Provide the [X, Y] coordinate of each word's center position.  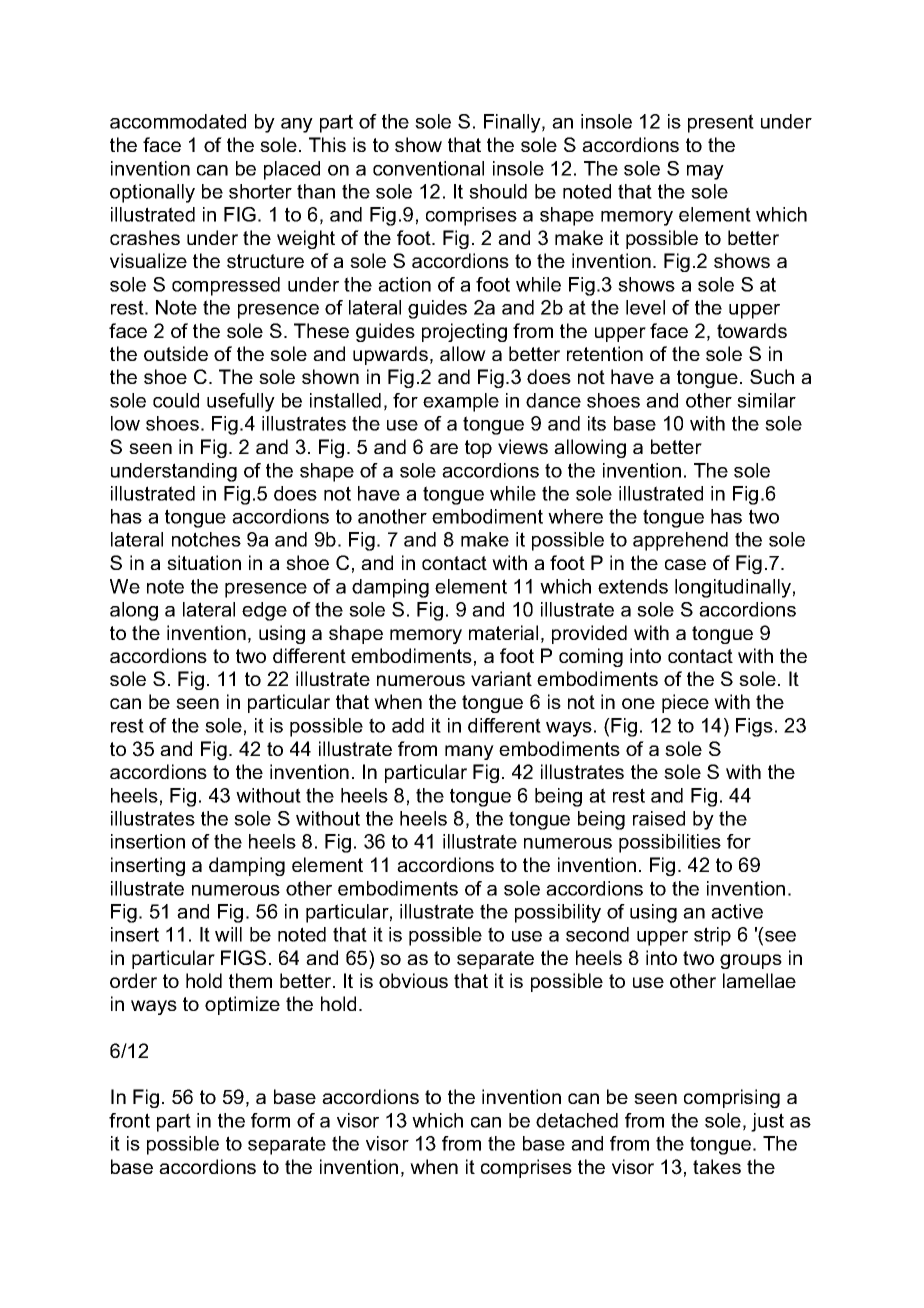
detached [577, 1120]
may [705, 172]
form [270, 1120]
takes [717, 1166]
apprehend [680, 541]
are [444, 448]
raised [659, 818]
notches [206, 539]
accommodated [178, 121]
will [228, 934]
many [469, 752]
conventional [428, 168]
